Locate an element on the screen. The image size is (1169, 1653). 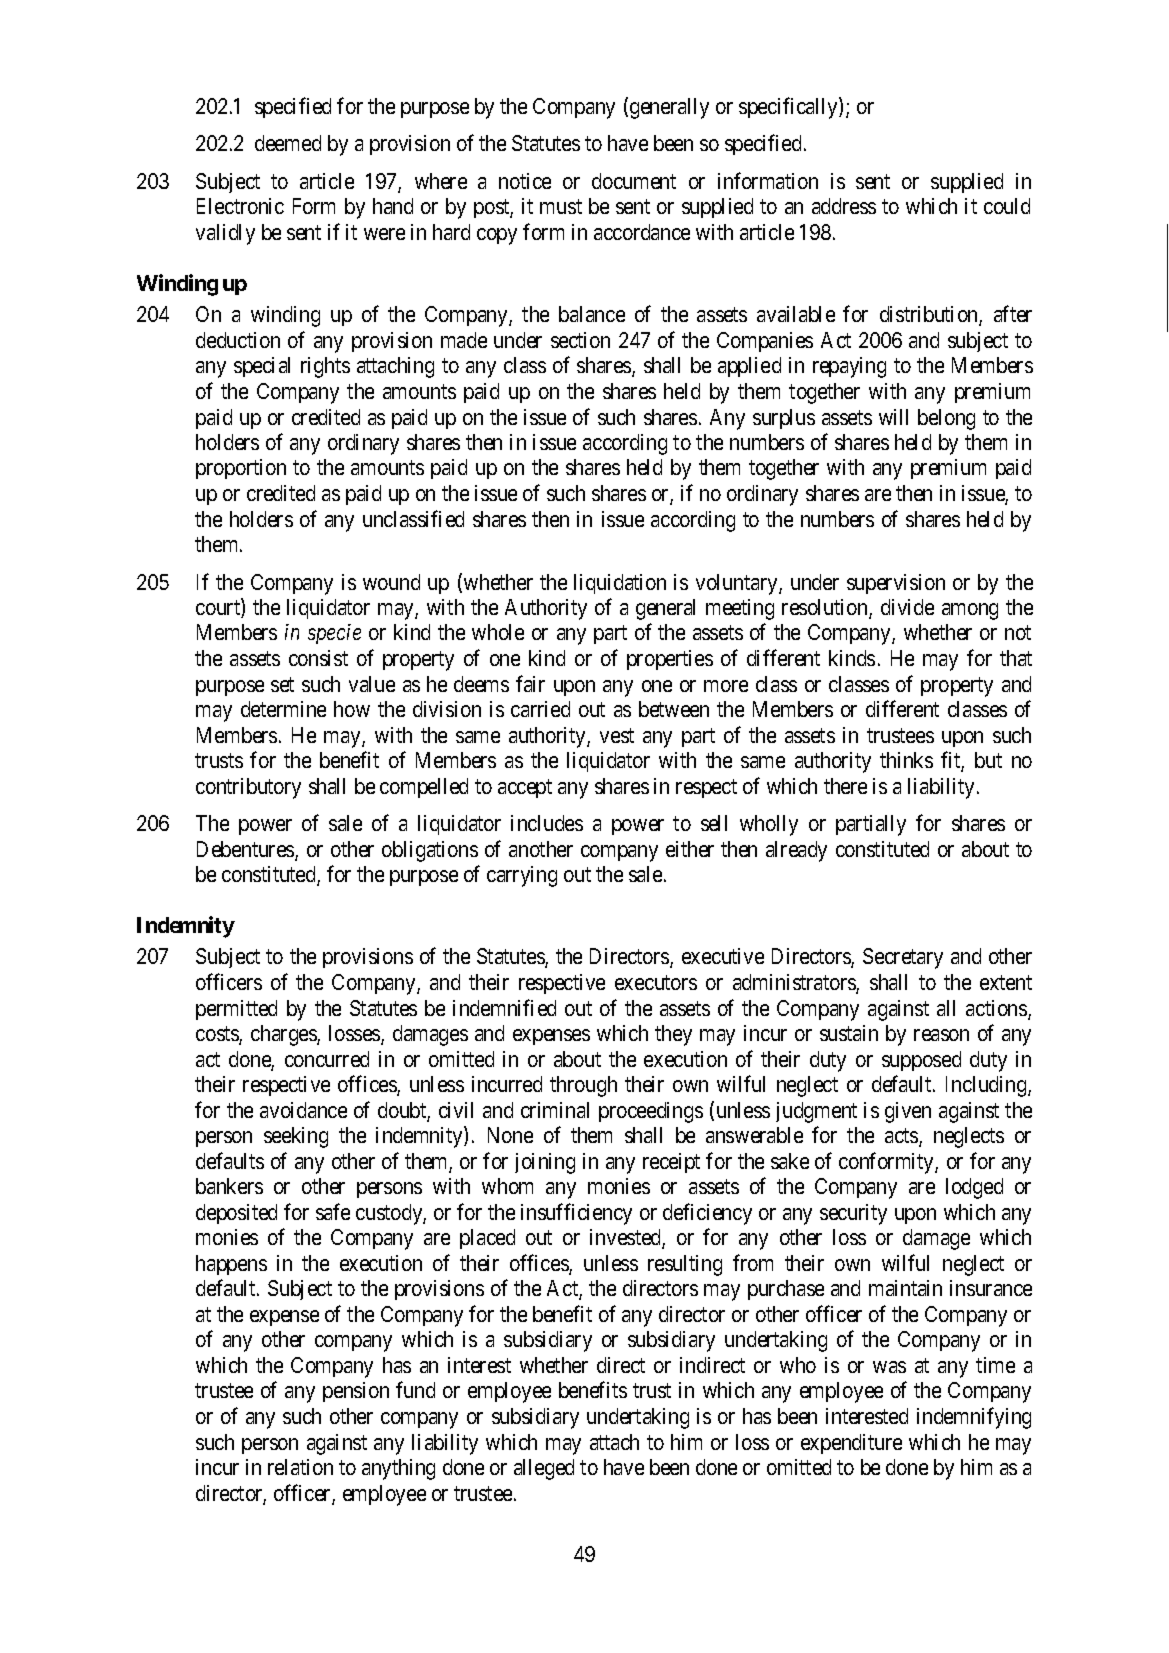
thinks is located at coordinates (906, 760).
